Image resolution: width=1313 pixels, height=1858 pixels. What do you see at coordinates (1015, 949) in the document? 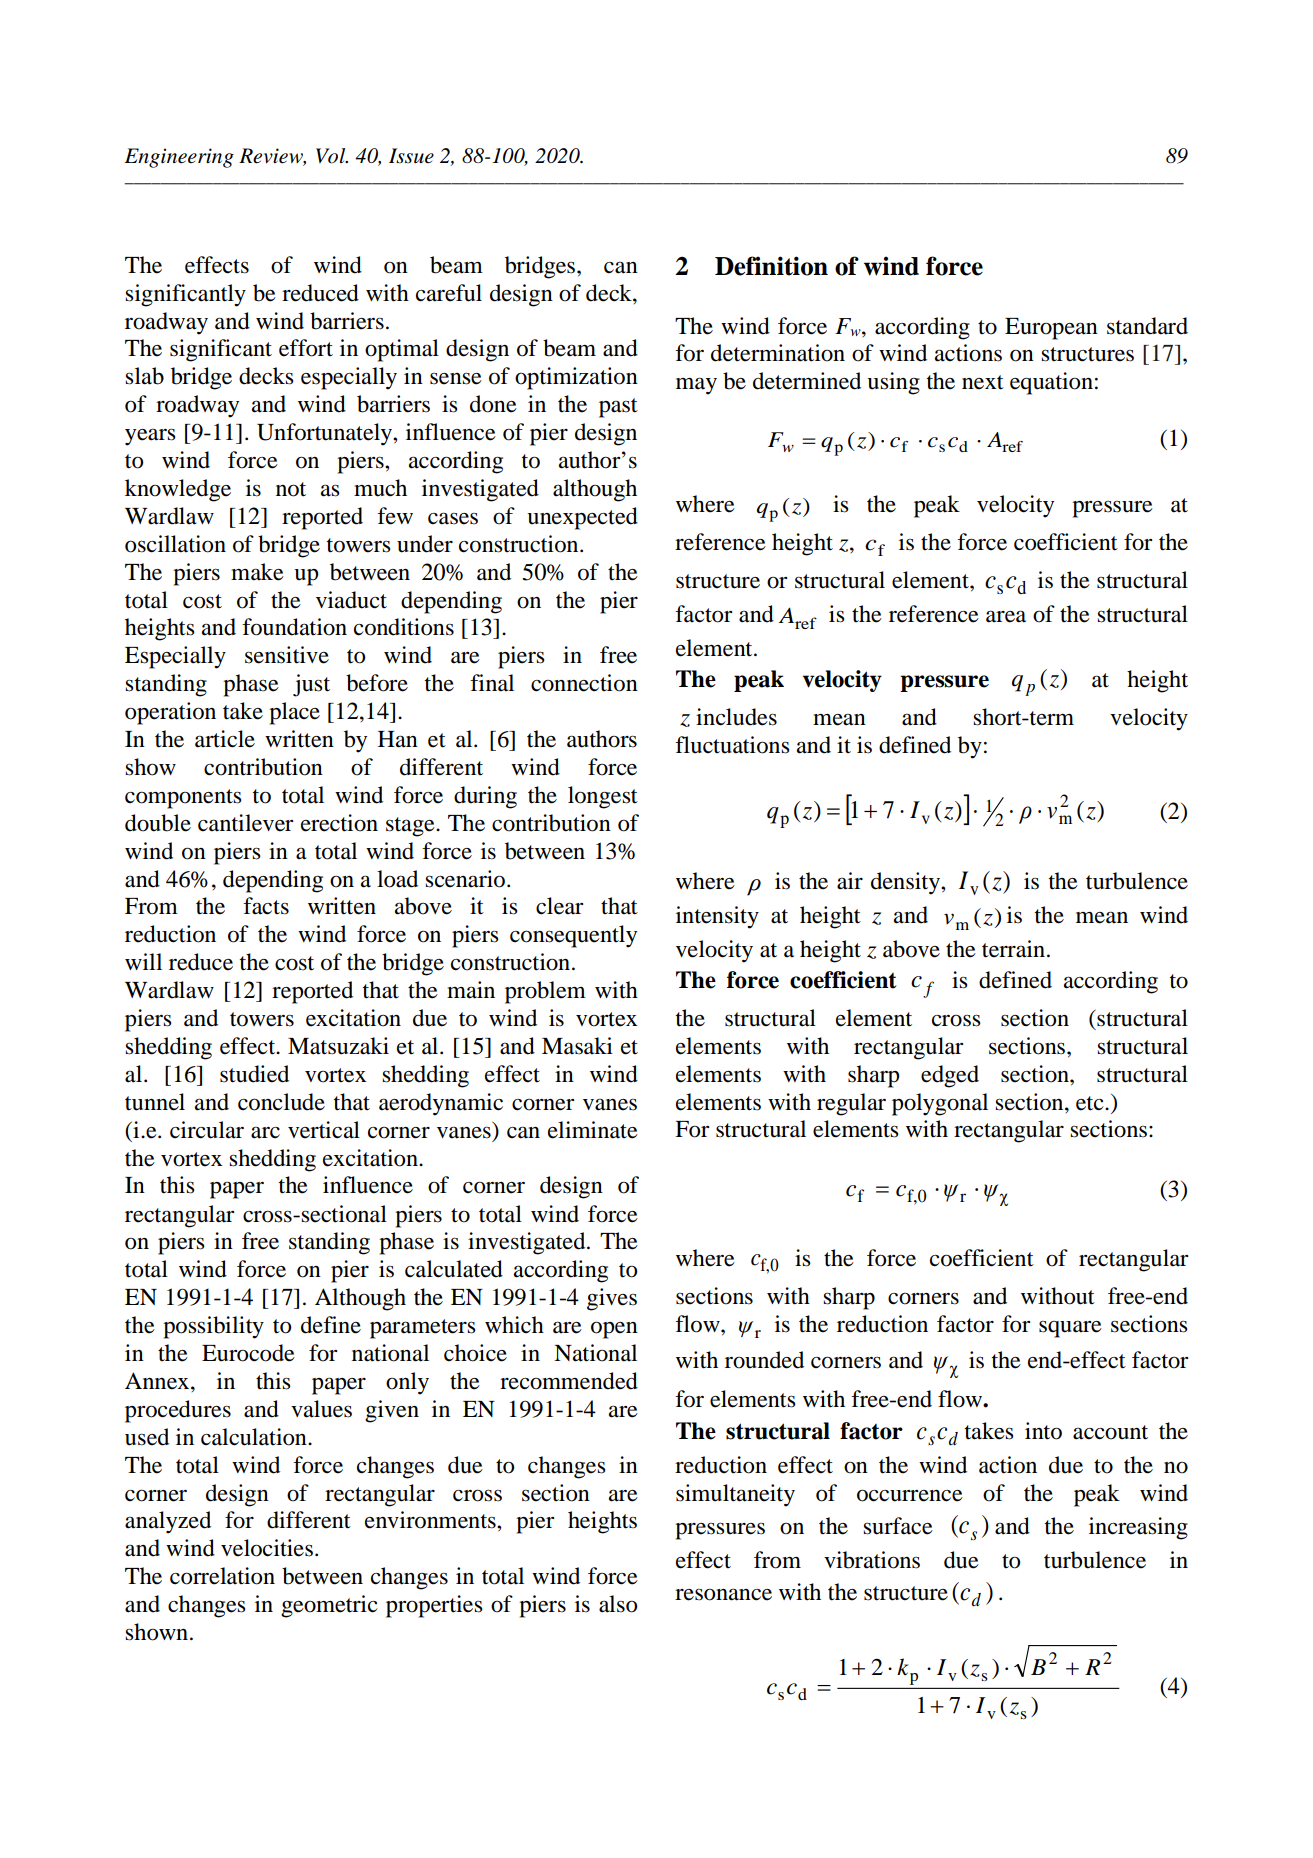
I see `terrain` at bounding box center [1015, 949].
